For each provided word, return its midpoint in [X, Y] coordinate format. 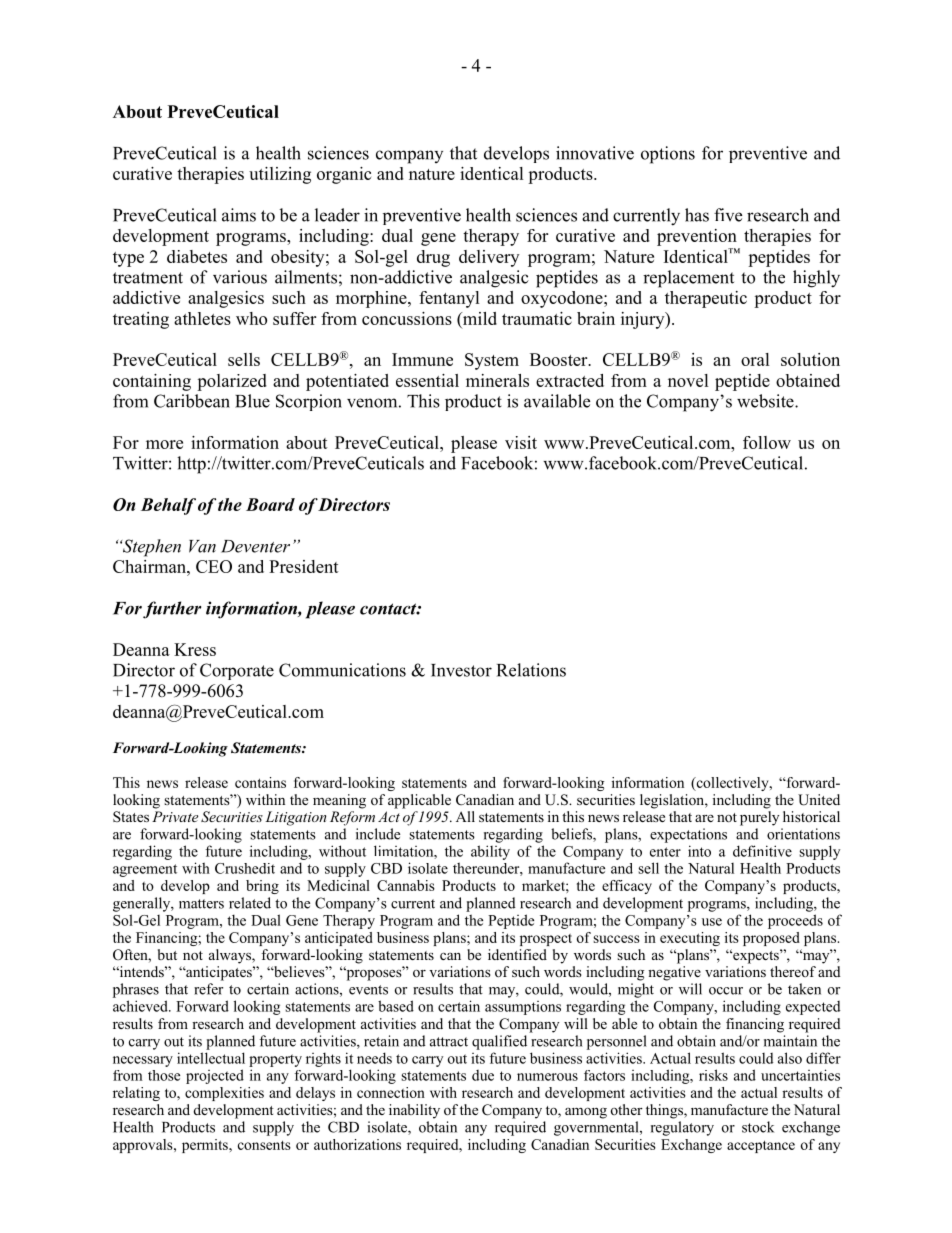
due [483, 1075]
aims [239, 215]
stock [758, 1127]
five [728, 215]
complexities [224, 1094]
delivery [489, 258]
